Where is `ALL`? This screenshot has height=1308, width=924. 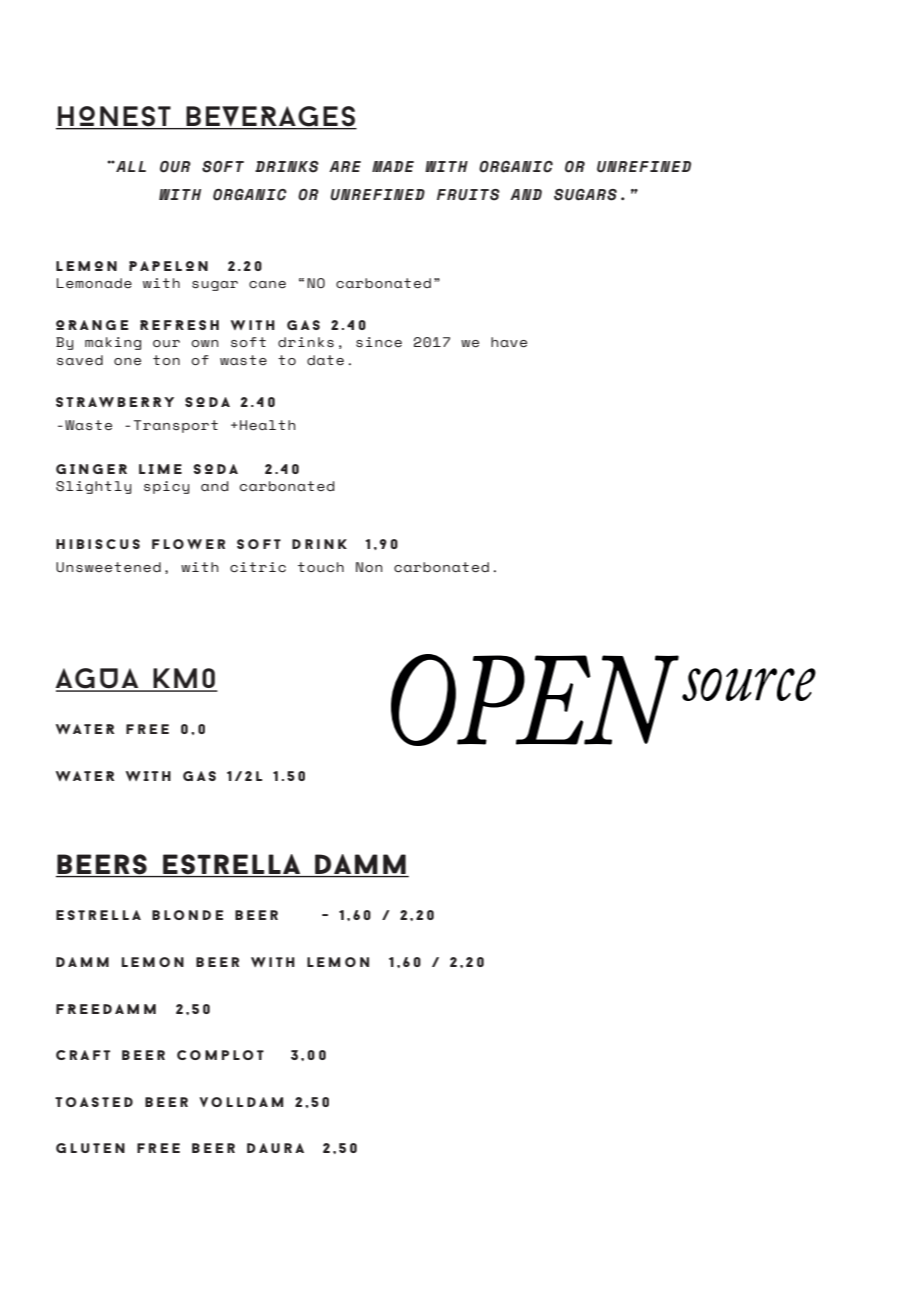
ALL is located at coordinates (130, 166).
